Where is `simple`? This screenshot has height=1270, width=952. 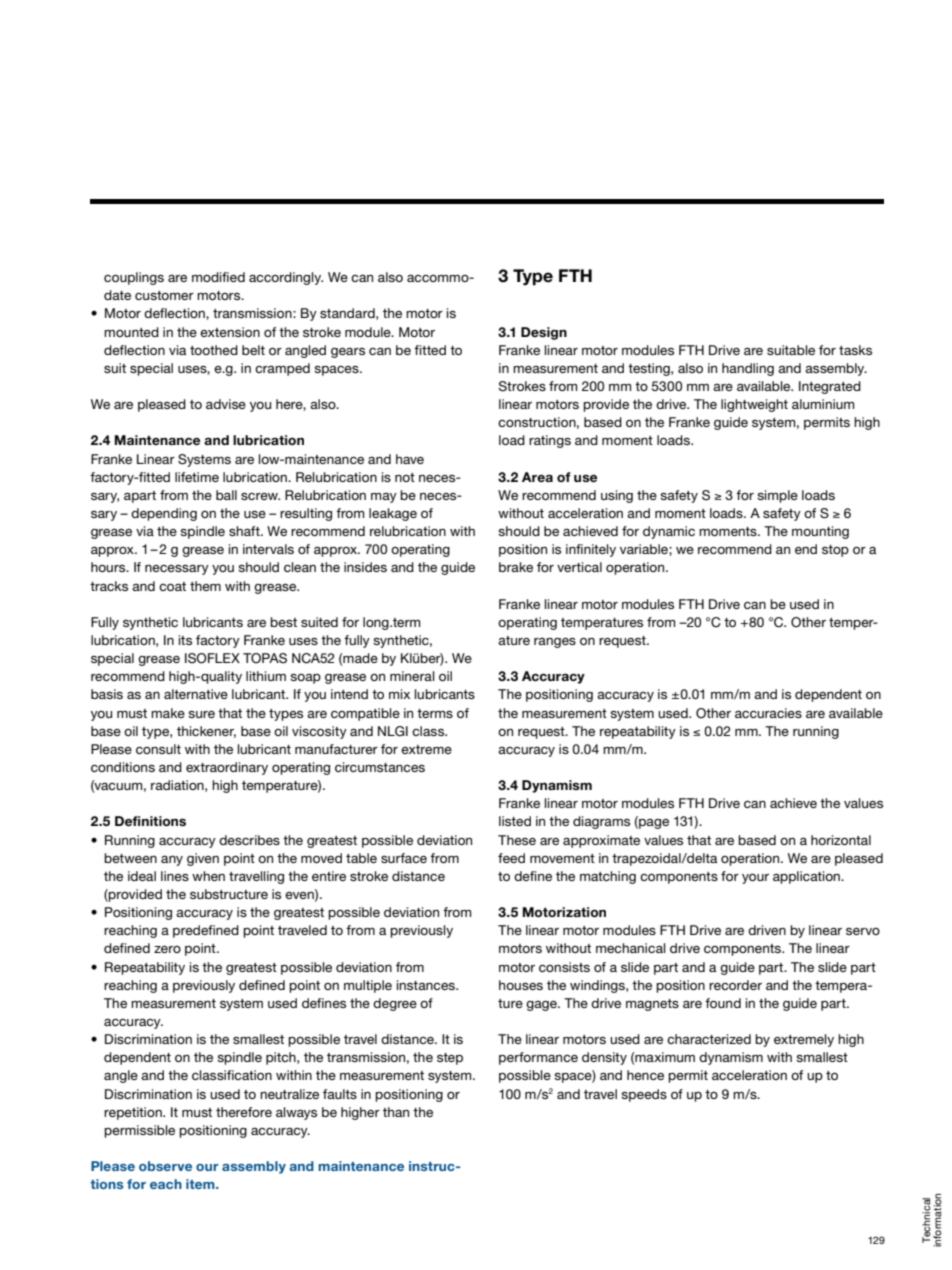
simple is located at coordinates (777, 496).
